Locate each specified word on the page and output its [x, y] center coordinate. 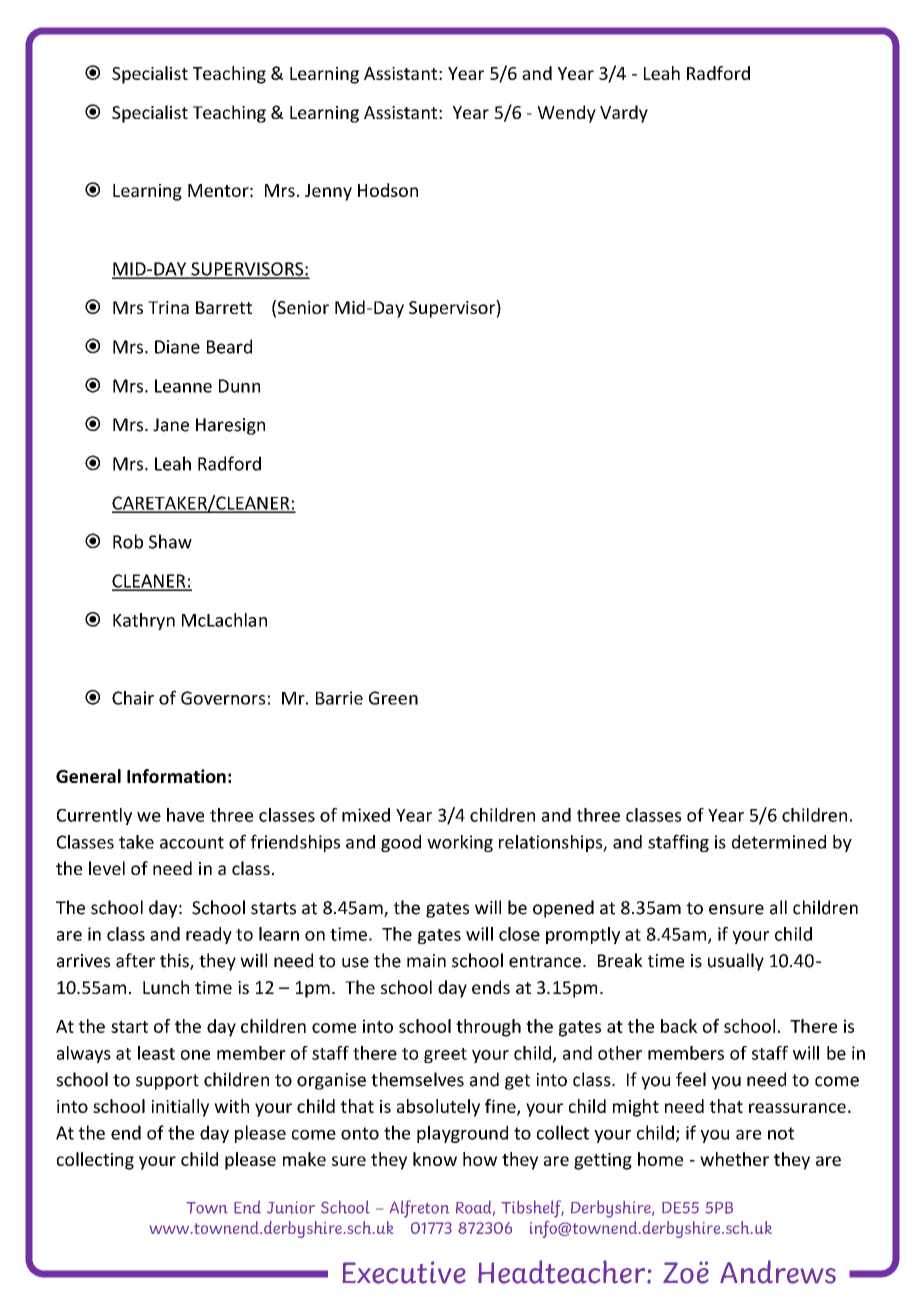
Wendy [566, 114]
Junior [291, 1207]
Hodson [388, 190]
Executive [404, 1272]
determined [779, 842]
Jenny [328, 192]
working [460, 843]
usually [736, 962]
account [192, 842]
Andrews [778, 1272]
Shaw [170, 541]
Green [393, 698]
